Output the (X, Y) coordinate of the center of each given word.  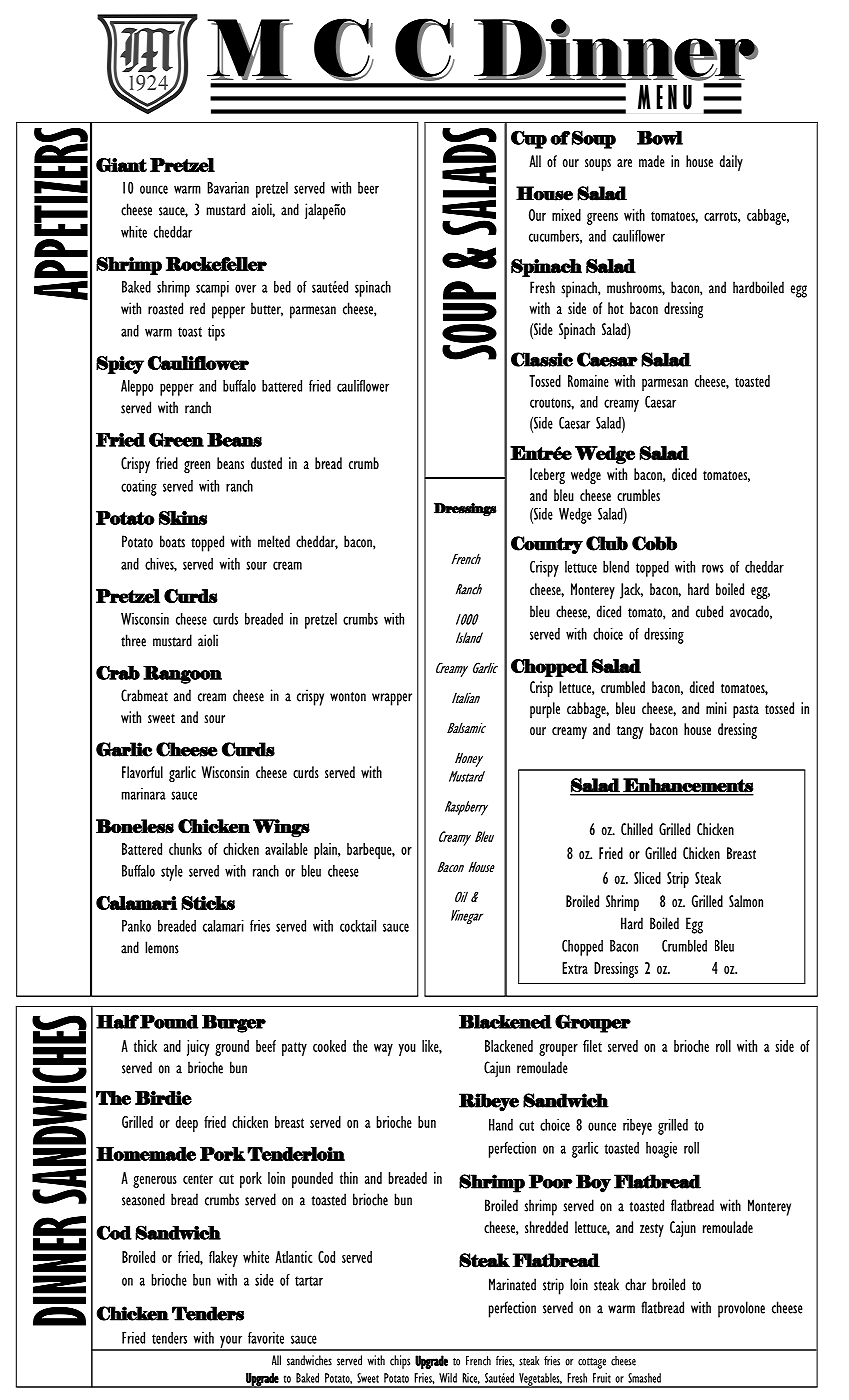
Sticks (208, 903)
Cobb (654, 543)
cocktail (358, 926)
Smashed (644, 1378)
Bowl (660, 138)
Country (547, 545)
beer (368, 188)
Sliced (647, 878)
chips (400, 1362)
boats (172, 541)
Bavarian (228, 188)
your (231, 1342)
